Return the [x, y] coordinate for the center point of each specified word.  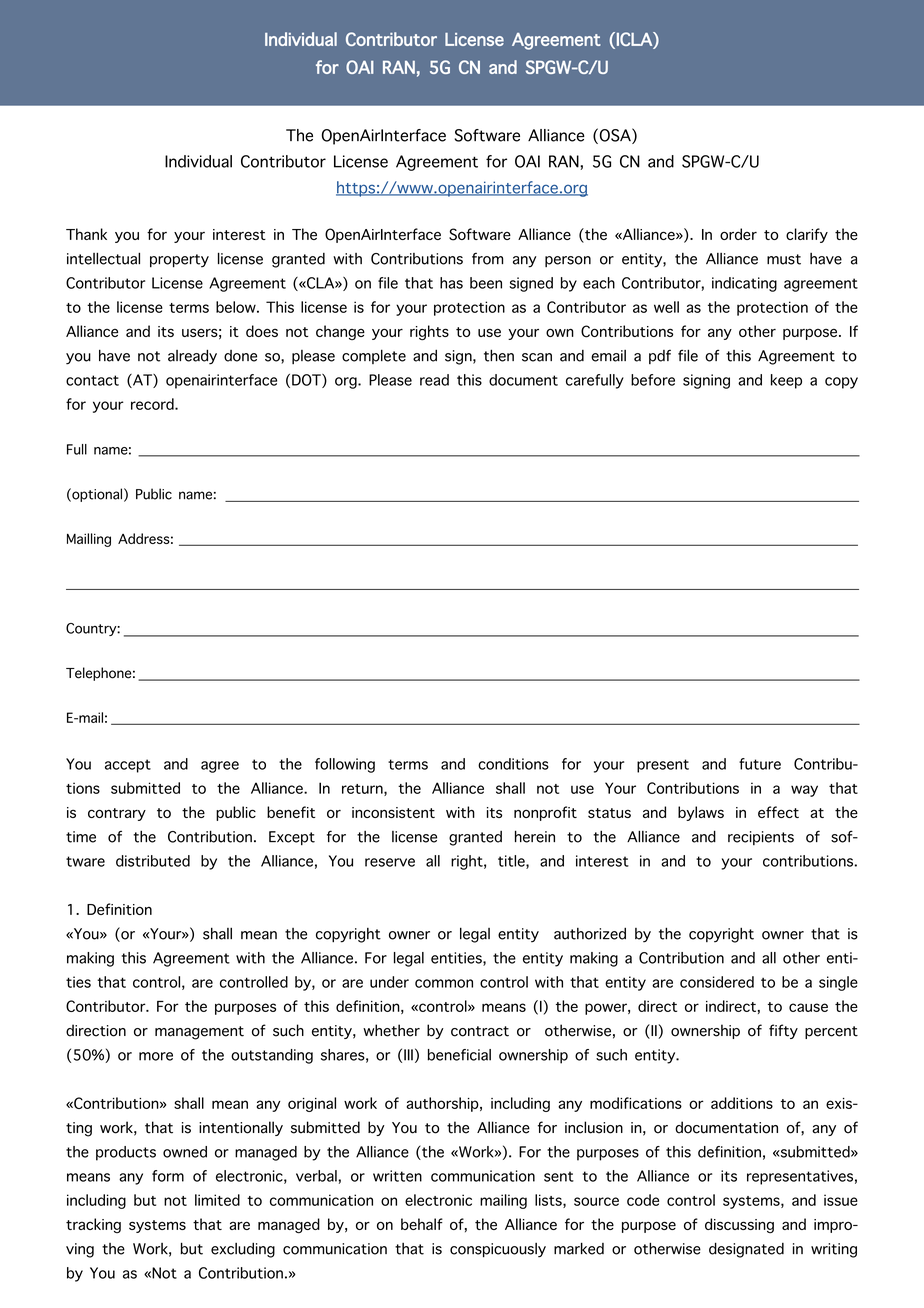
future [760, 764]
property [179, 261]
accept [128, 766]
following [345, 765]
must [784, 259]
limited [217, 1200]
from [487, 259]
